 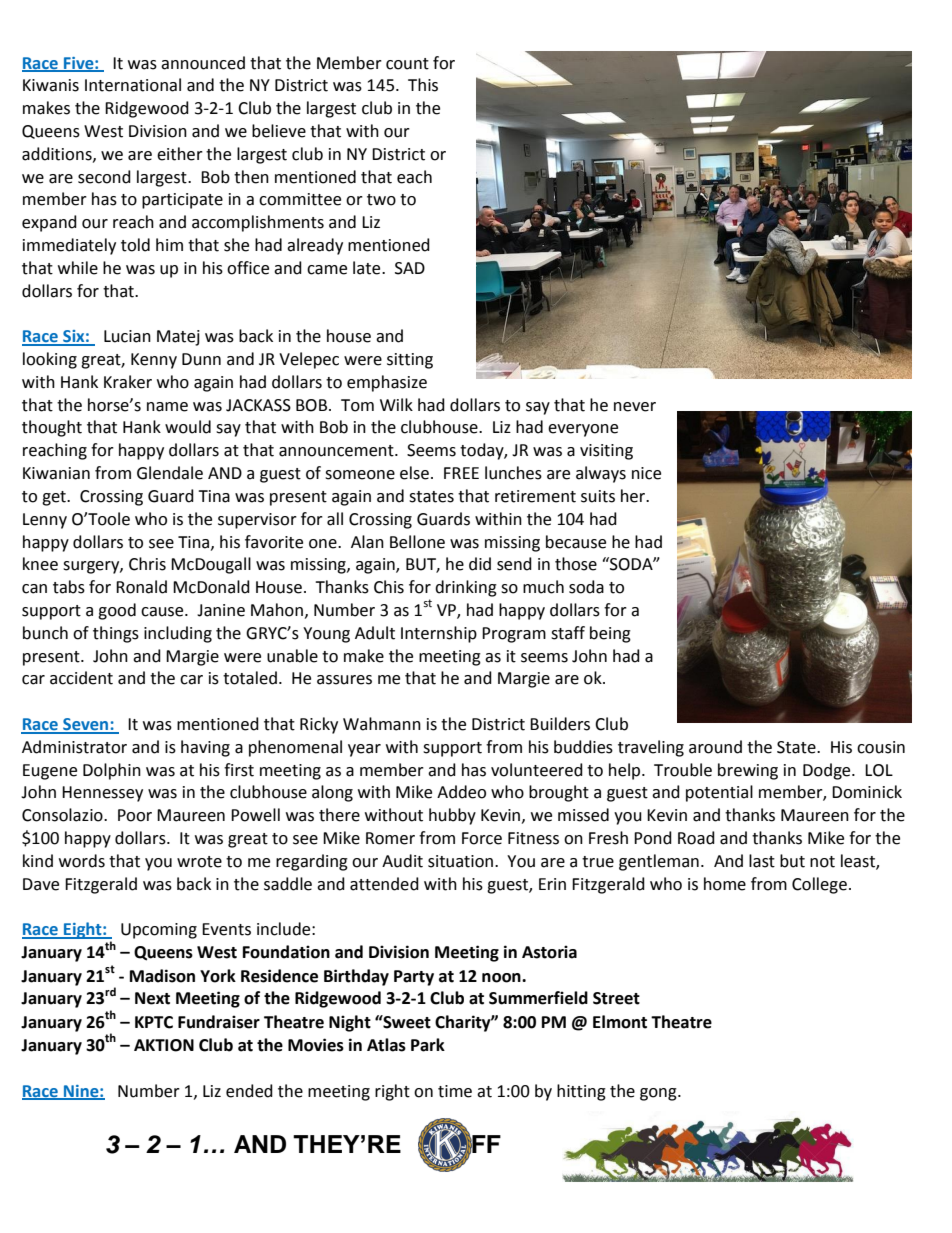 What do you see at coordinates (219, 1022) in the page?
I see `Fundraiser` at bounding box center [219, 1022].
